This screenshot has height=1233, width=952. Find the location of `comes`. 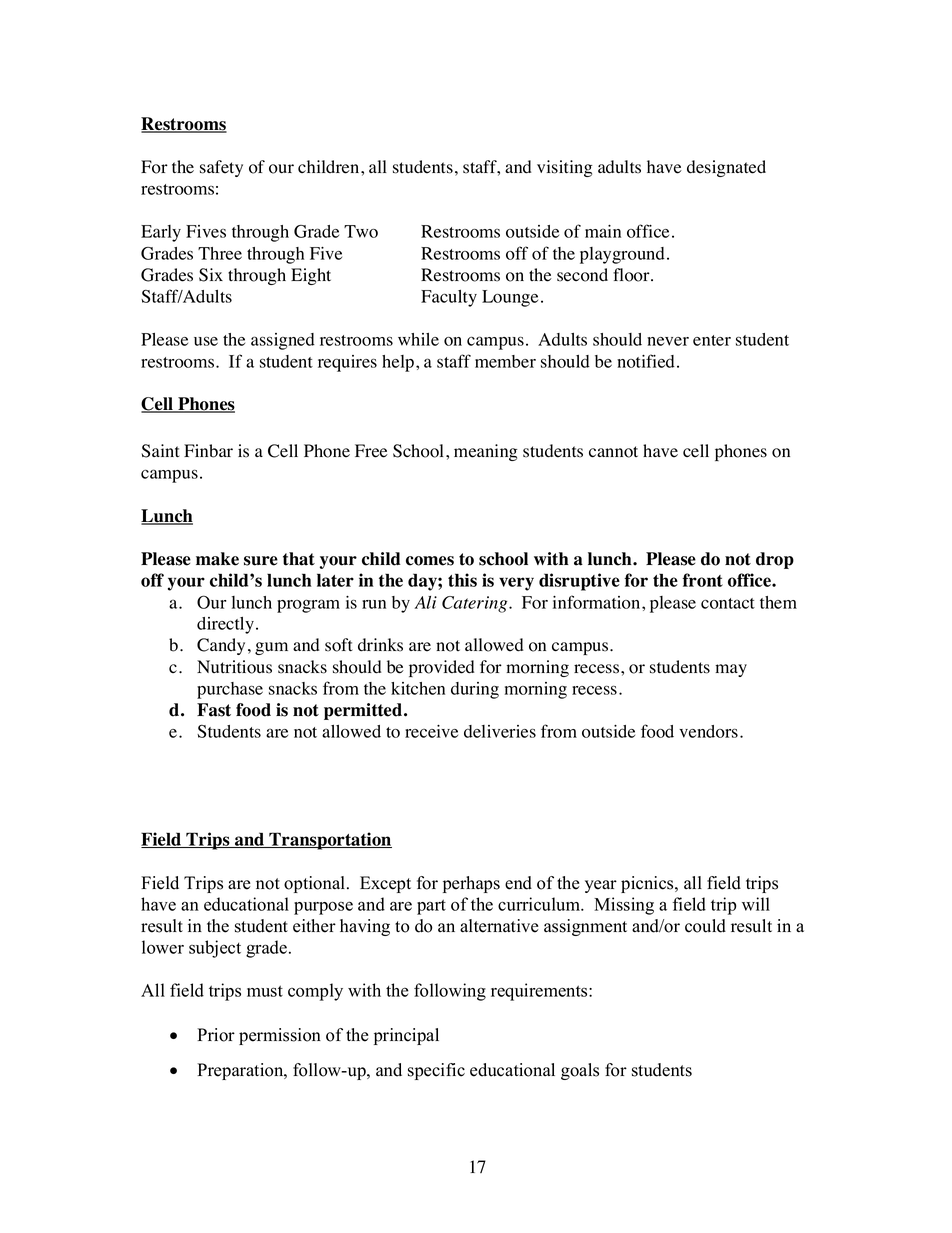

comes is located at coordinates (430, 561).
